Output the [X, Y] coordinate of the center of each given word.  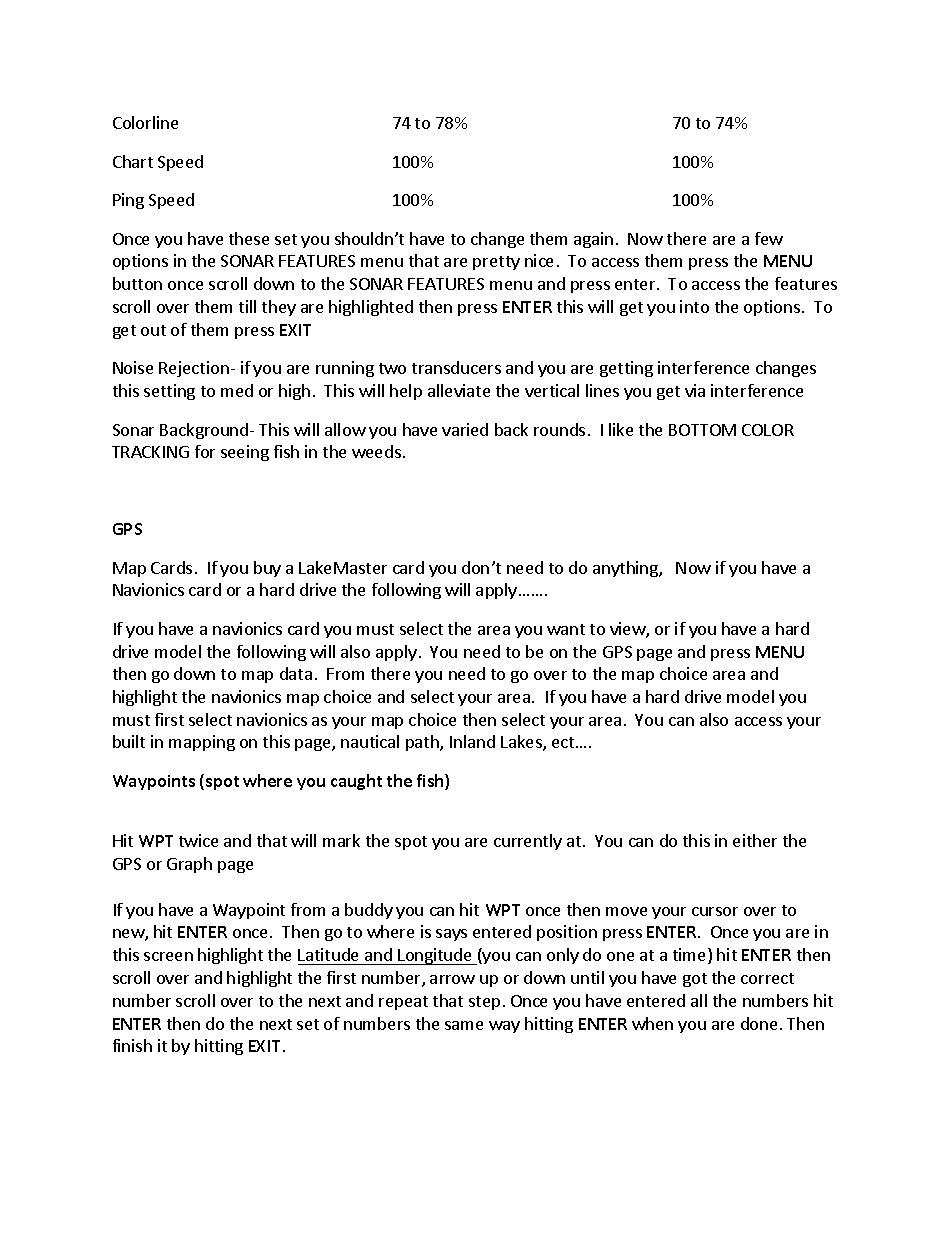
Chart [133, 161]
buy [267, 569]
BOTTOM [702, 430]
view [628, 630]
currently [528, 842]
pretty [496, 263]
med [237, 390]
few [769, 238]
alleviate [459, 390]
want [566, 629]
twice [198, 840]
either [755, 840]
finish [132, 1045]
